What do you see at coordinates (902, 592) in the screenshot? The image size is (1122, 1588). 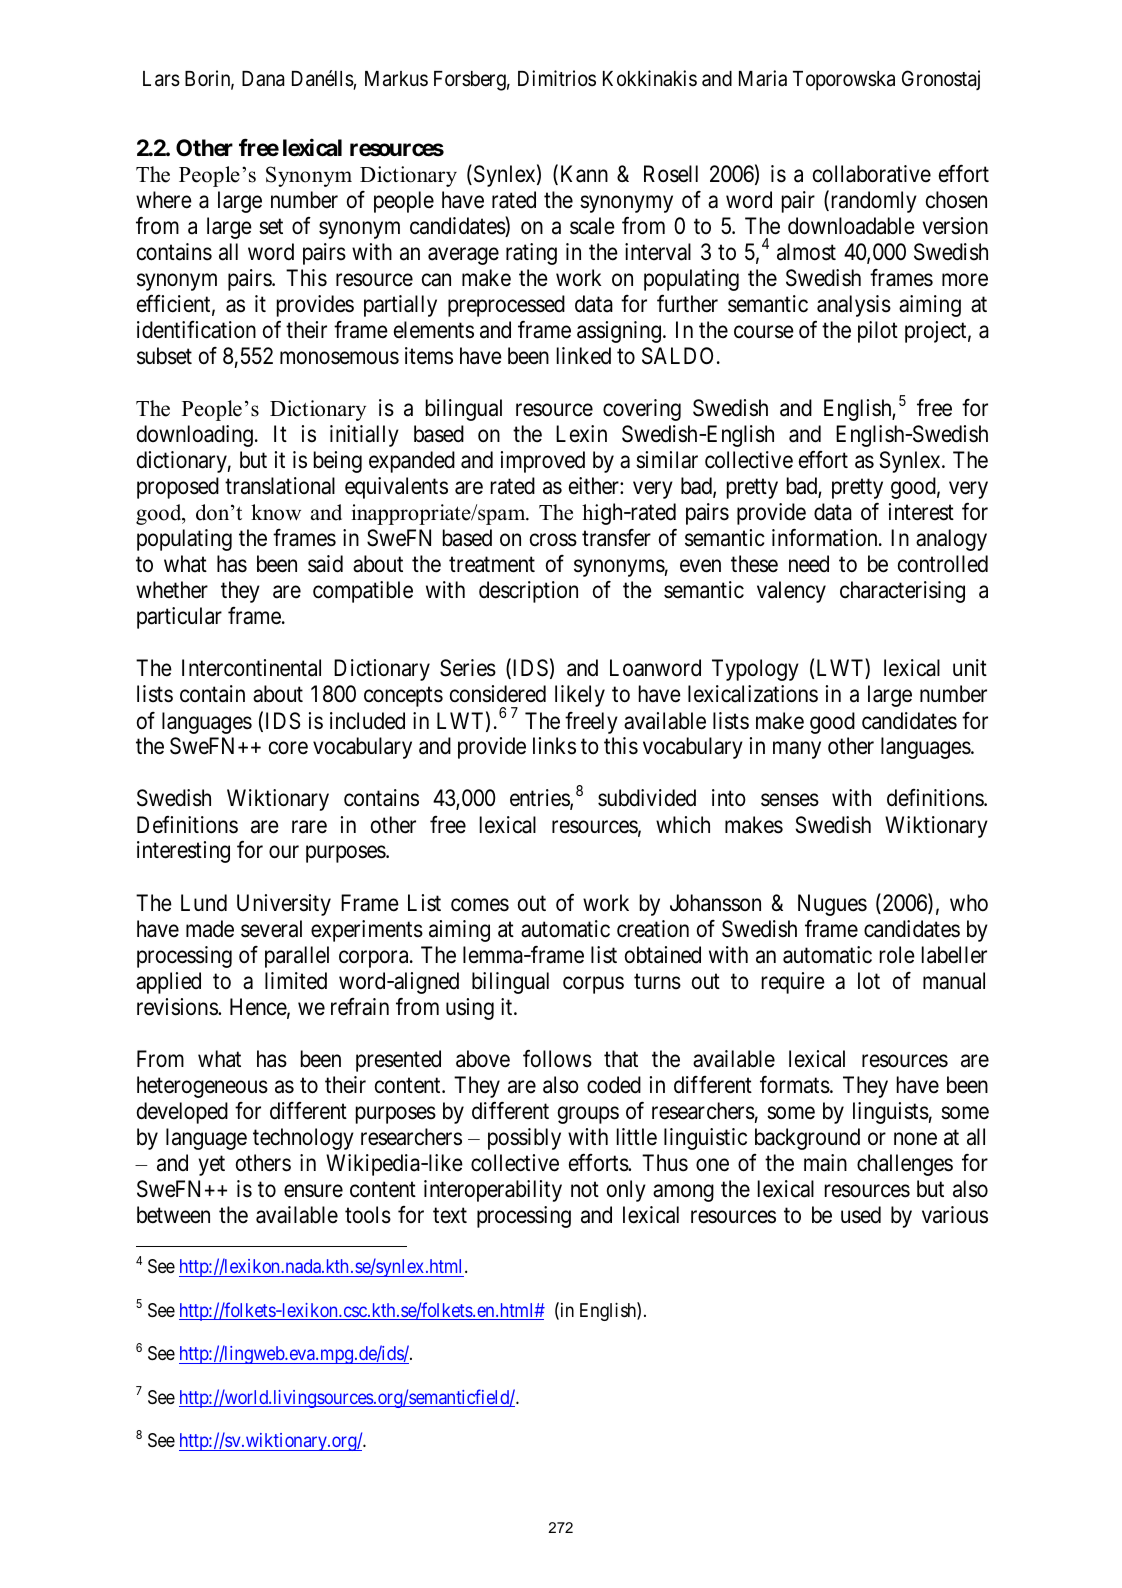 I see `characterising` at bounding box center [902, 592].
